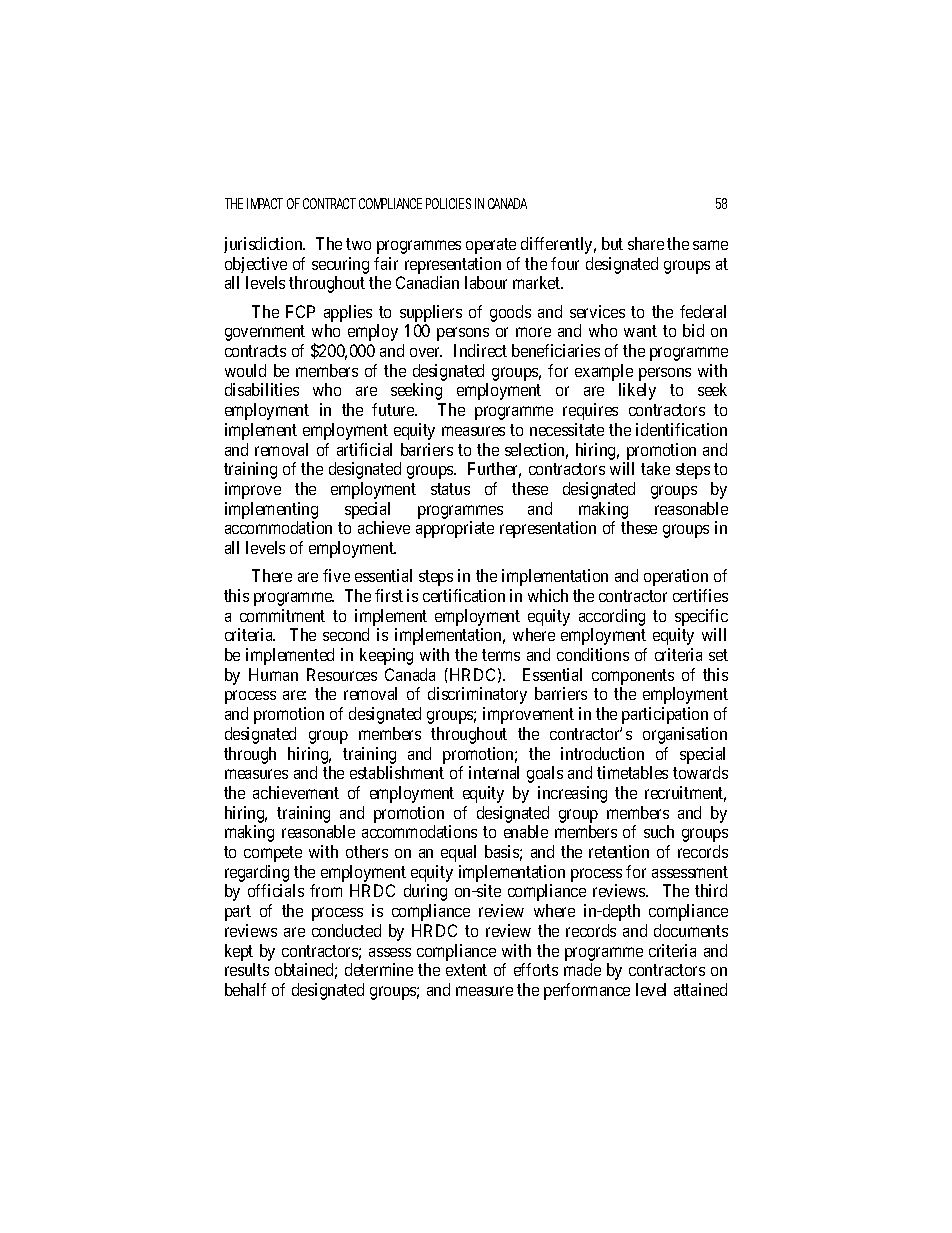 The width and height of the page is (952, 1233). What do you see at coordinates (637, 391) in the page?
I see `likely` at bounding box center [637, 391].
